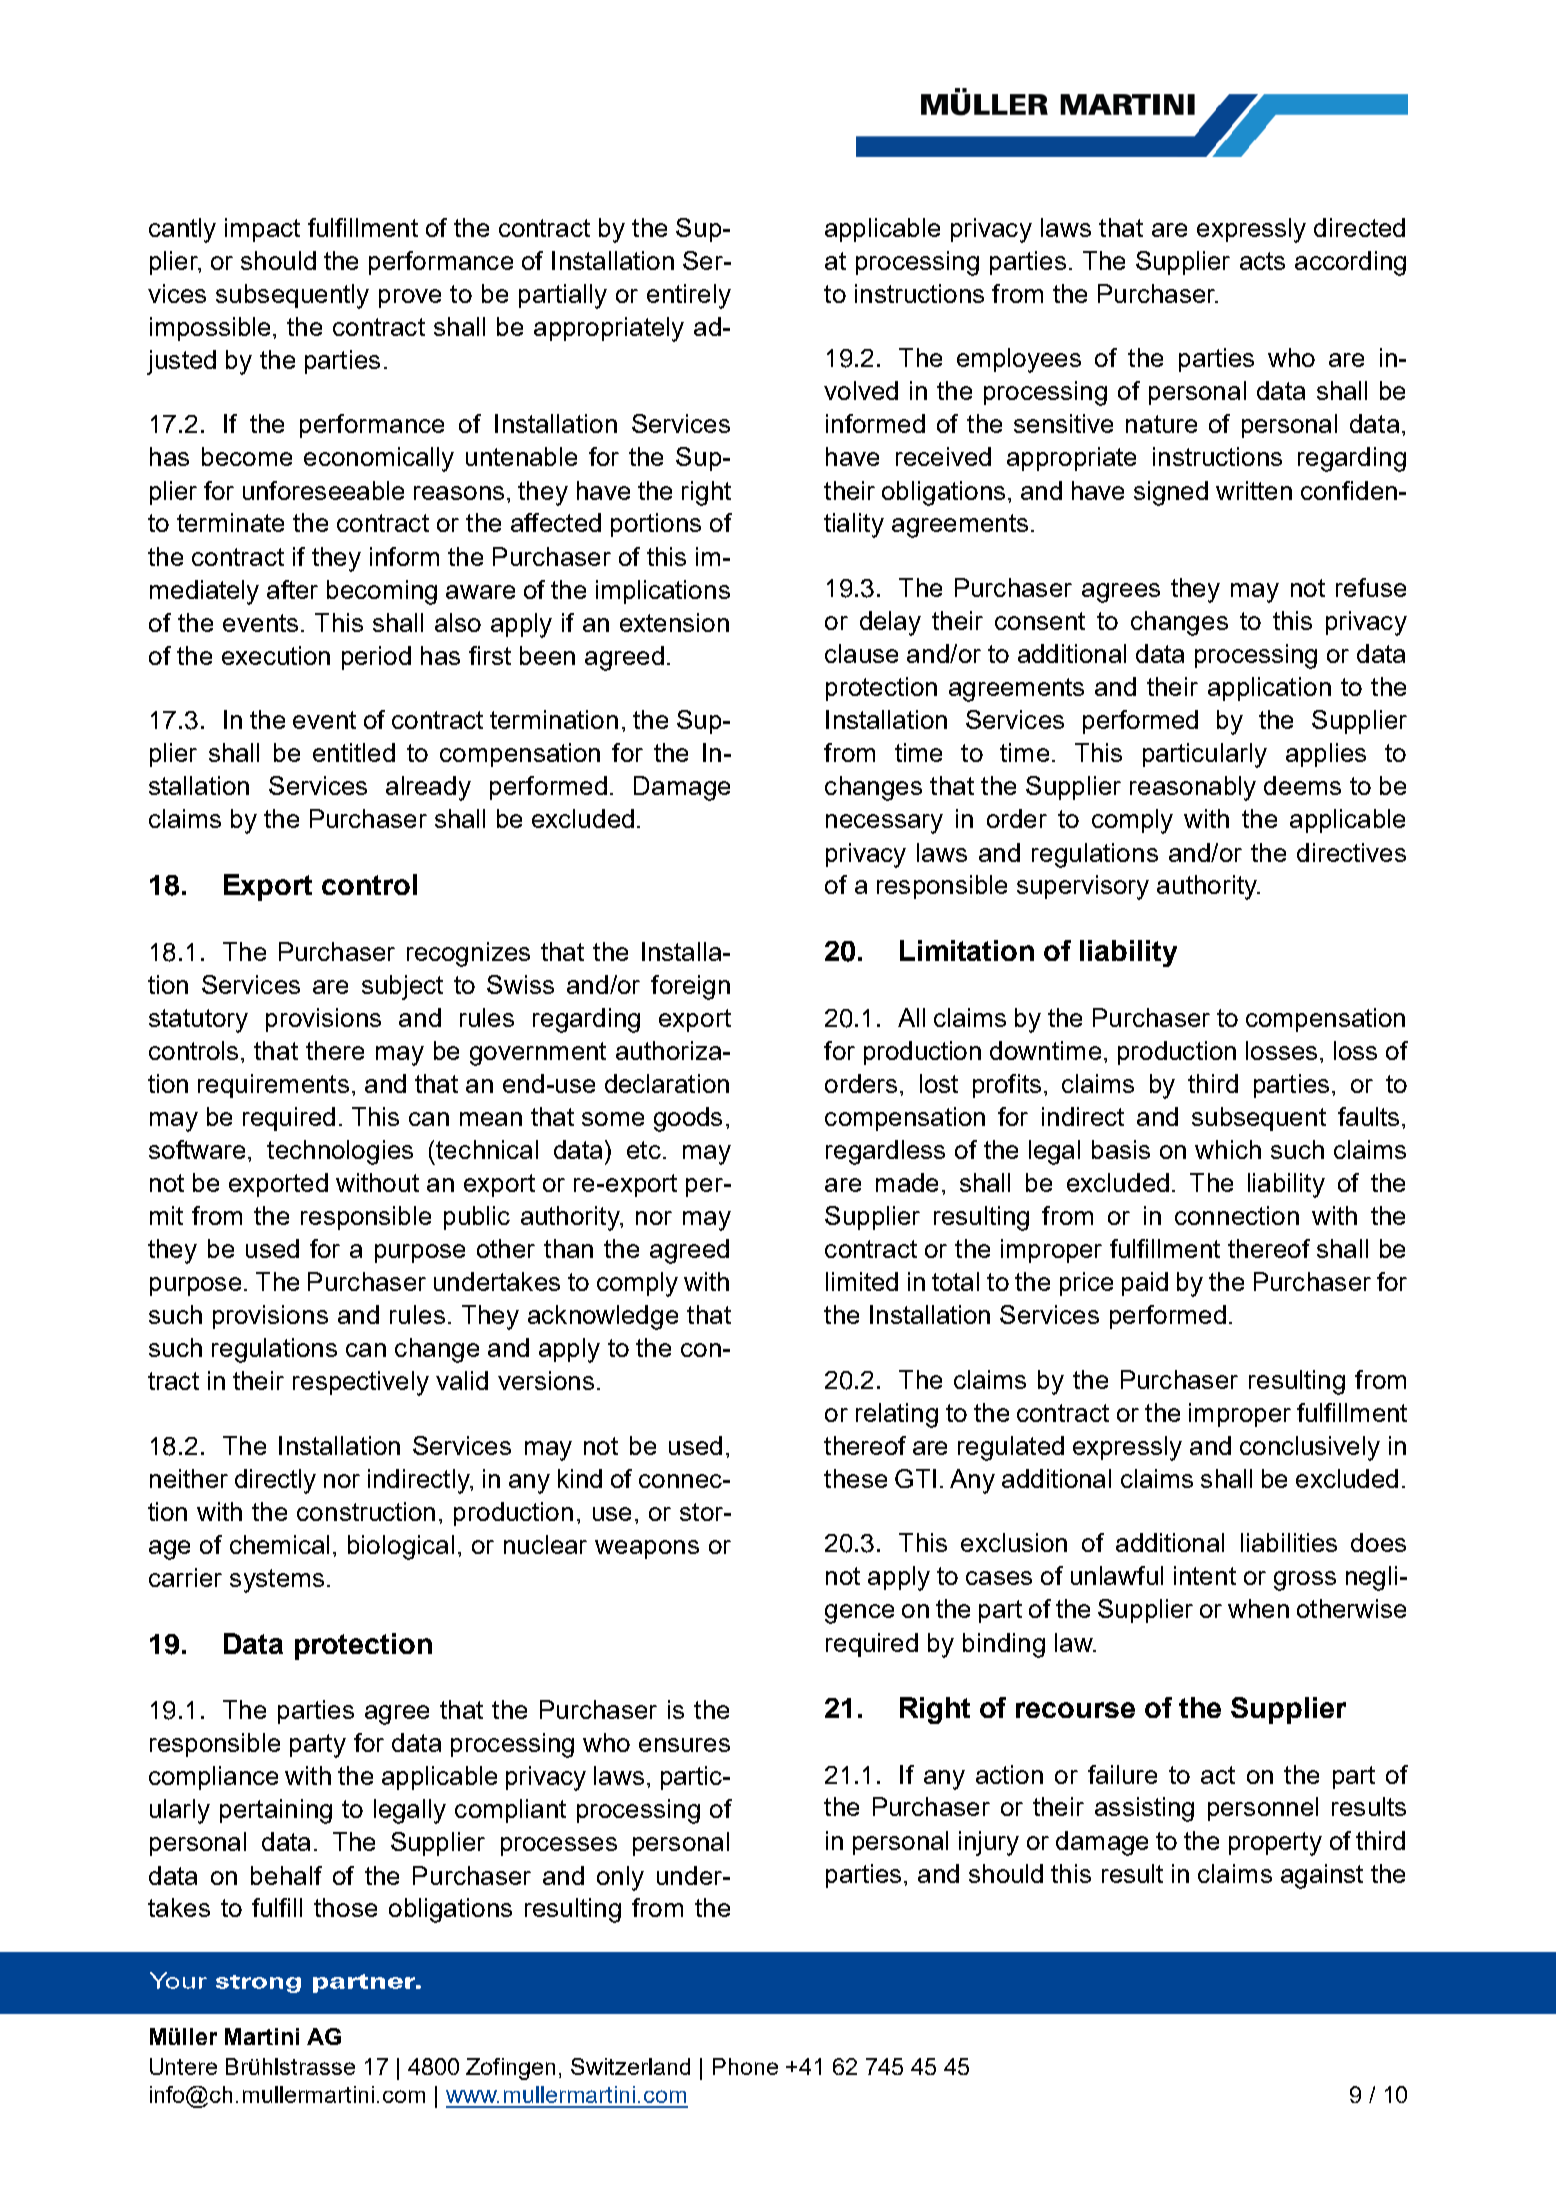 The width and height of the document is (1556, 2200). Describe the element at coordinates (277, 1581) in the document. I see `systems` at that location.
